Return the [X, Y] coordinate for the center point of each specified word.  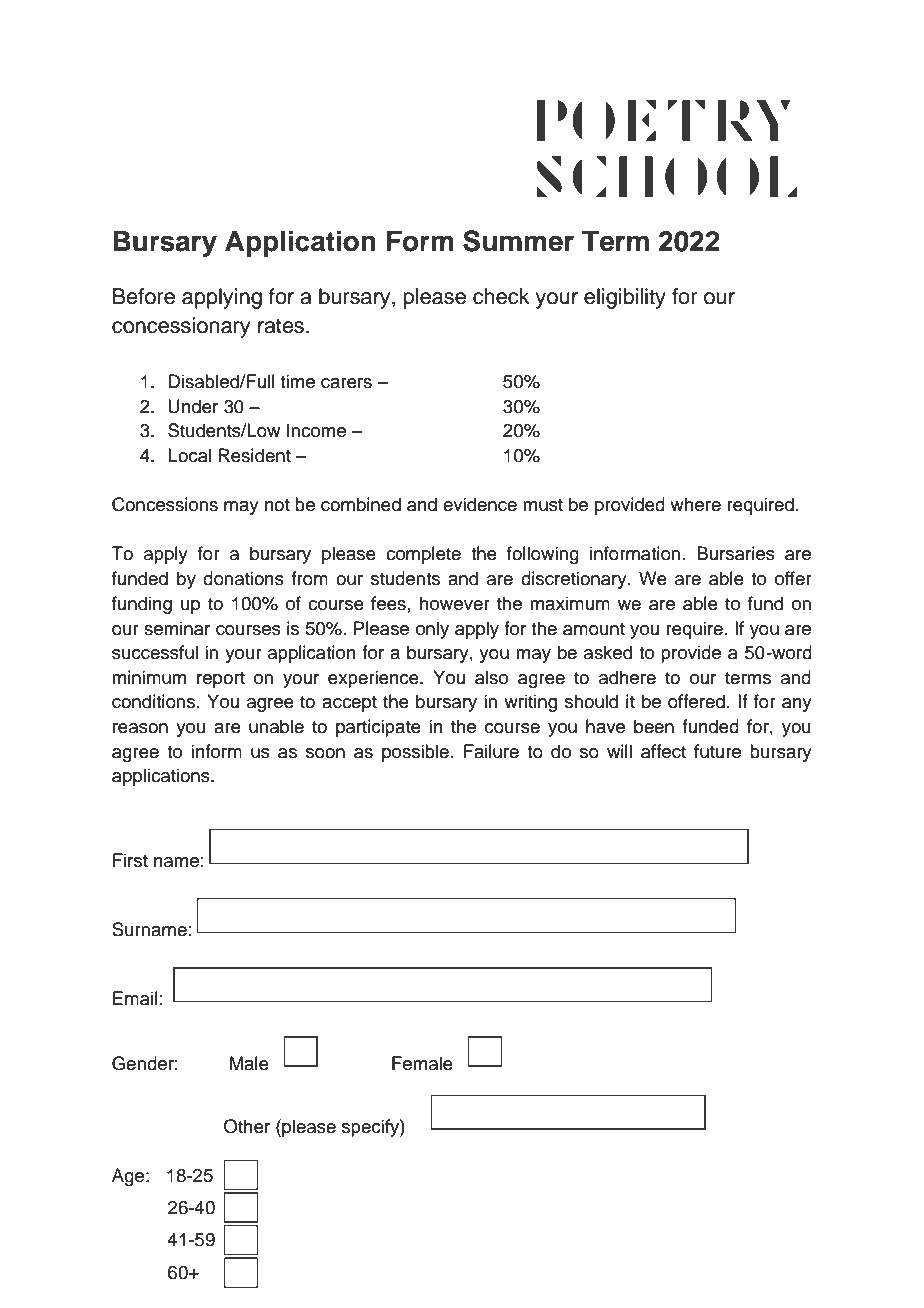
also [491, 677]
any [797, 705]
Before [144, 296]
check [501, 296]
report [221, 680]
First [130, 860]
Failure [491, 751]
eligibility [625, 298]
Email [135, 998]
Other [247, 1126]
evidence [480, 504]
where [695, 504]
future [717, 751]
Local [189, 455]
